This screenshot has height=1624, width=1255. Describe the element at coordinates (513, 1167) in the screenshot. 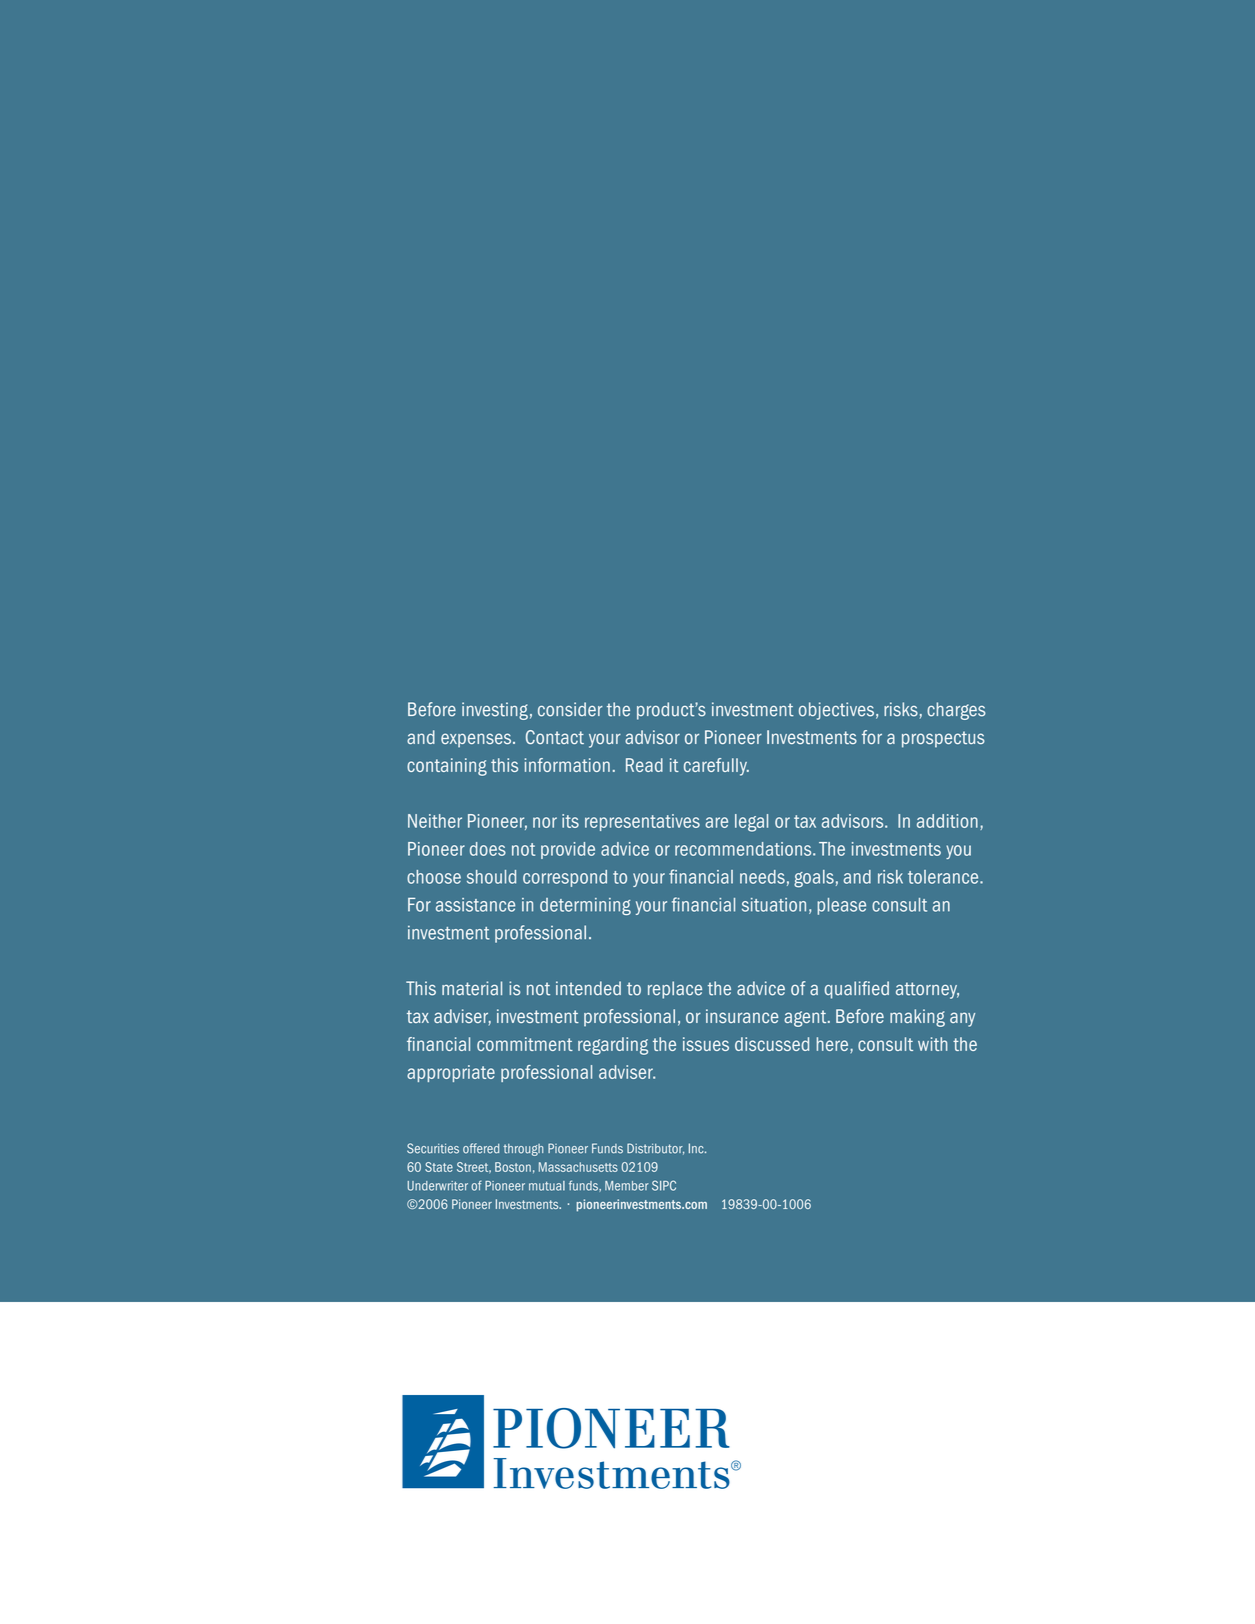

I see `Boston` at that location.
